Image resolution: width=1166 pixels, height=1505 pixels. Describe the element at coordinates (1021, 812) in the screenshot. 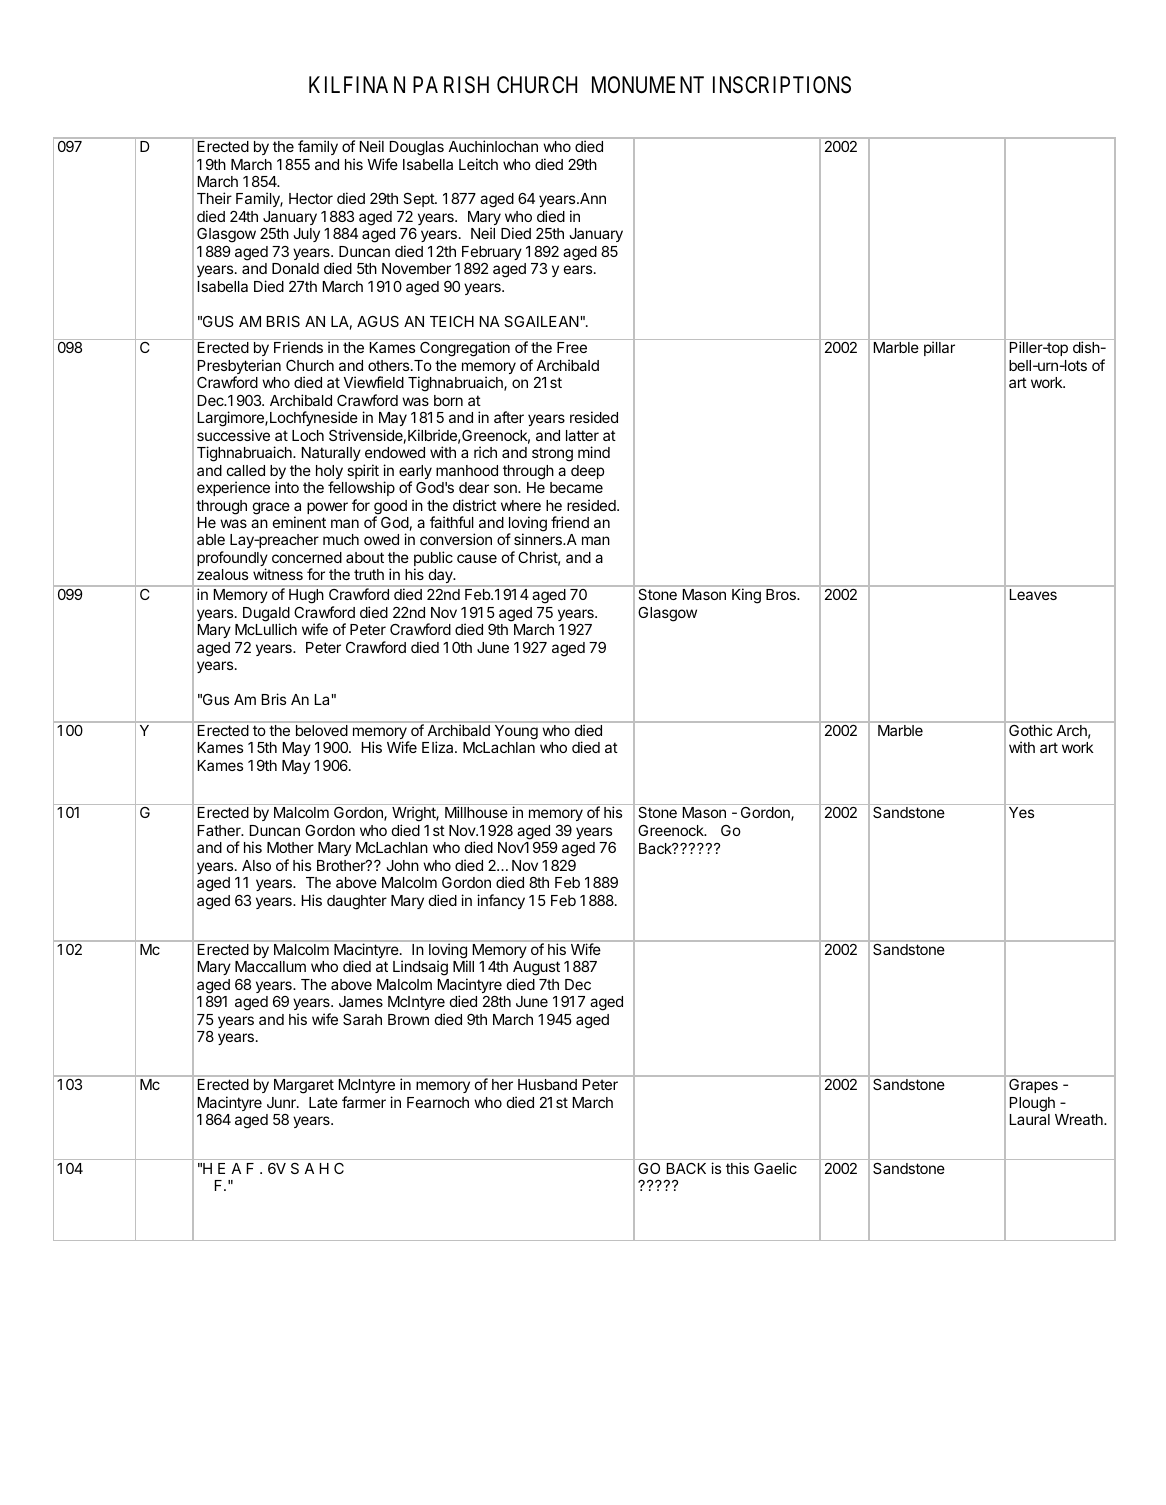

I see `Yes` at that location.
